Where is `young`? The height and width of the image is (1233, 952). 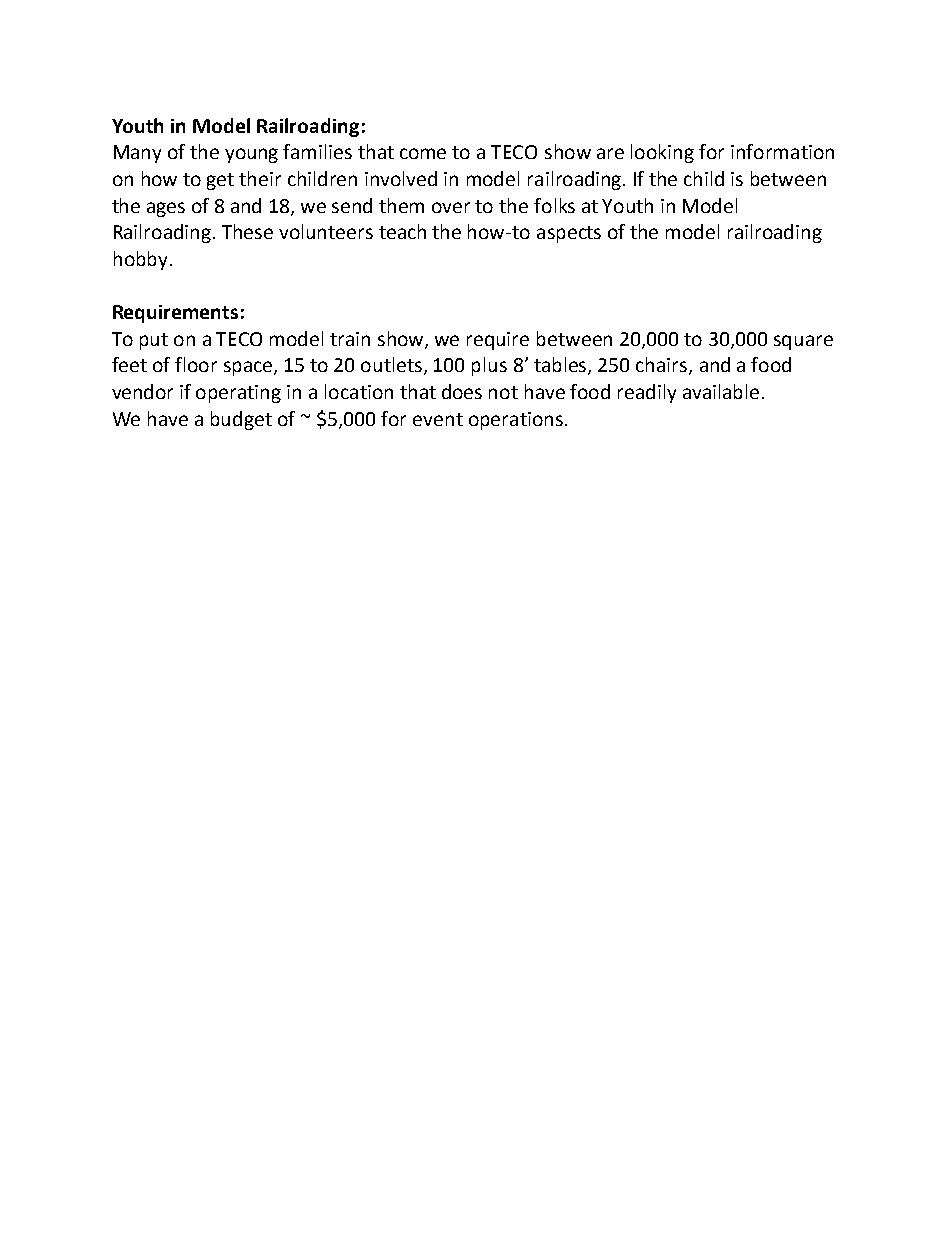
young is located at coordinates (251, 155).
